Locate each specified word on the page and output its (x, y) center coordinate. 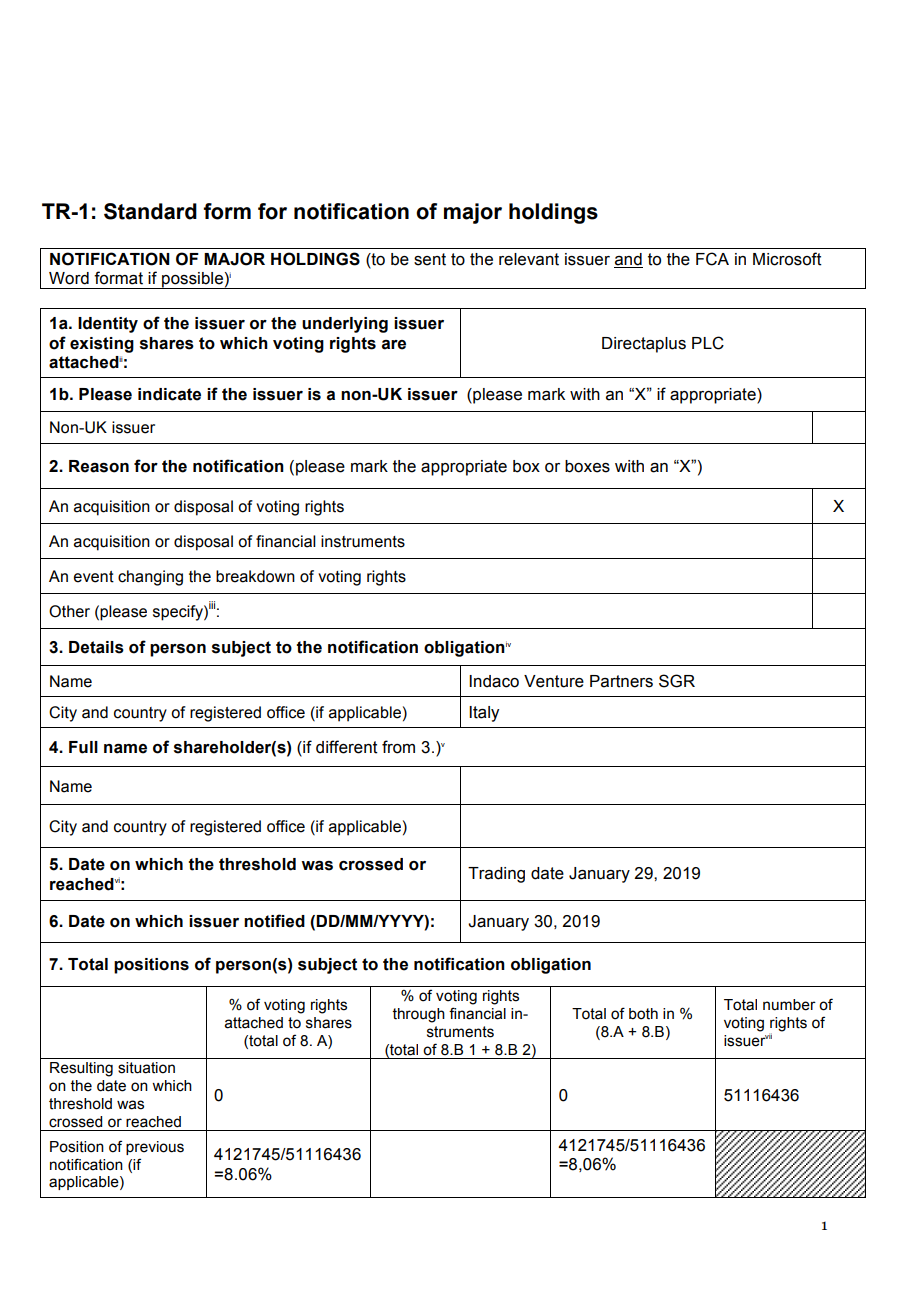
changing (150, 578)
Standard (150, 211)
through (419, 1015)
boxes (587, 466)
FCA (712, 259)
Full (83, 747)
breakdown (255, 576)
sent (430, 259)
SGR (677, 681)
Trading (496, 875)
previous (155, 1148)
